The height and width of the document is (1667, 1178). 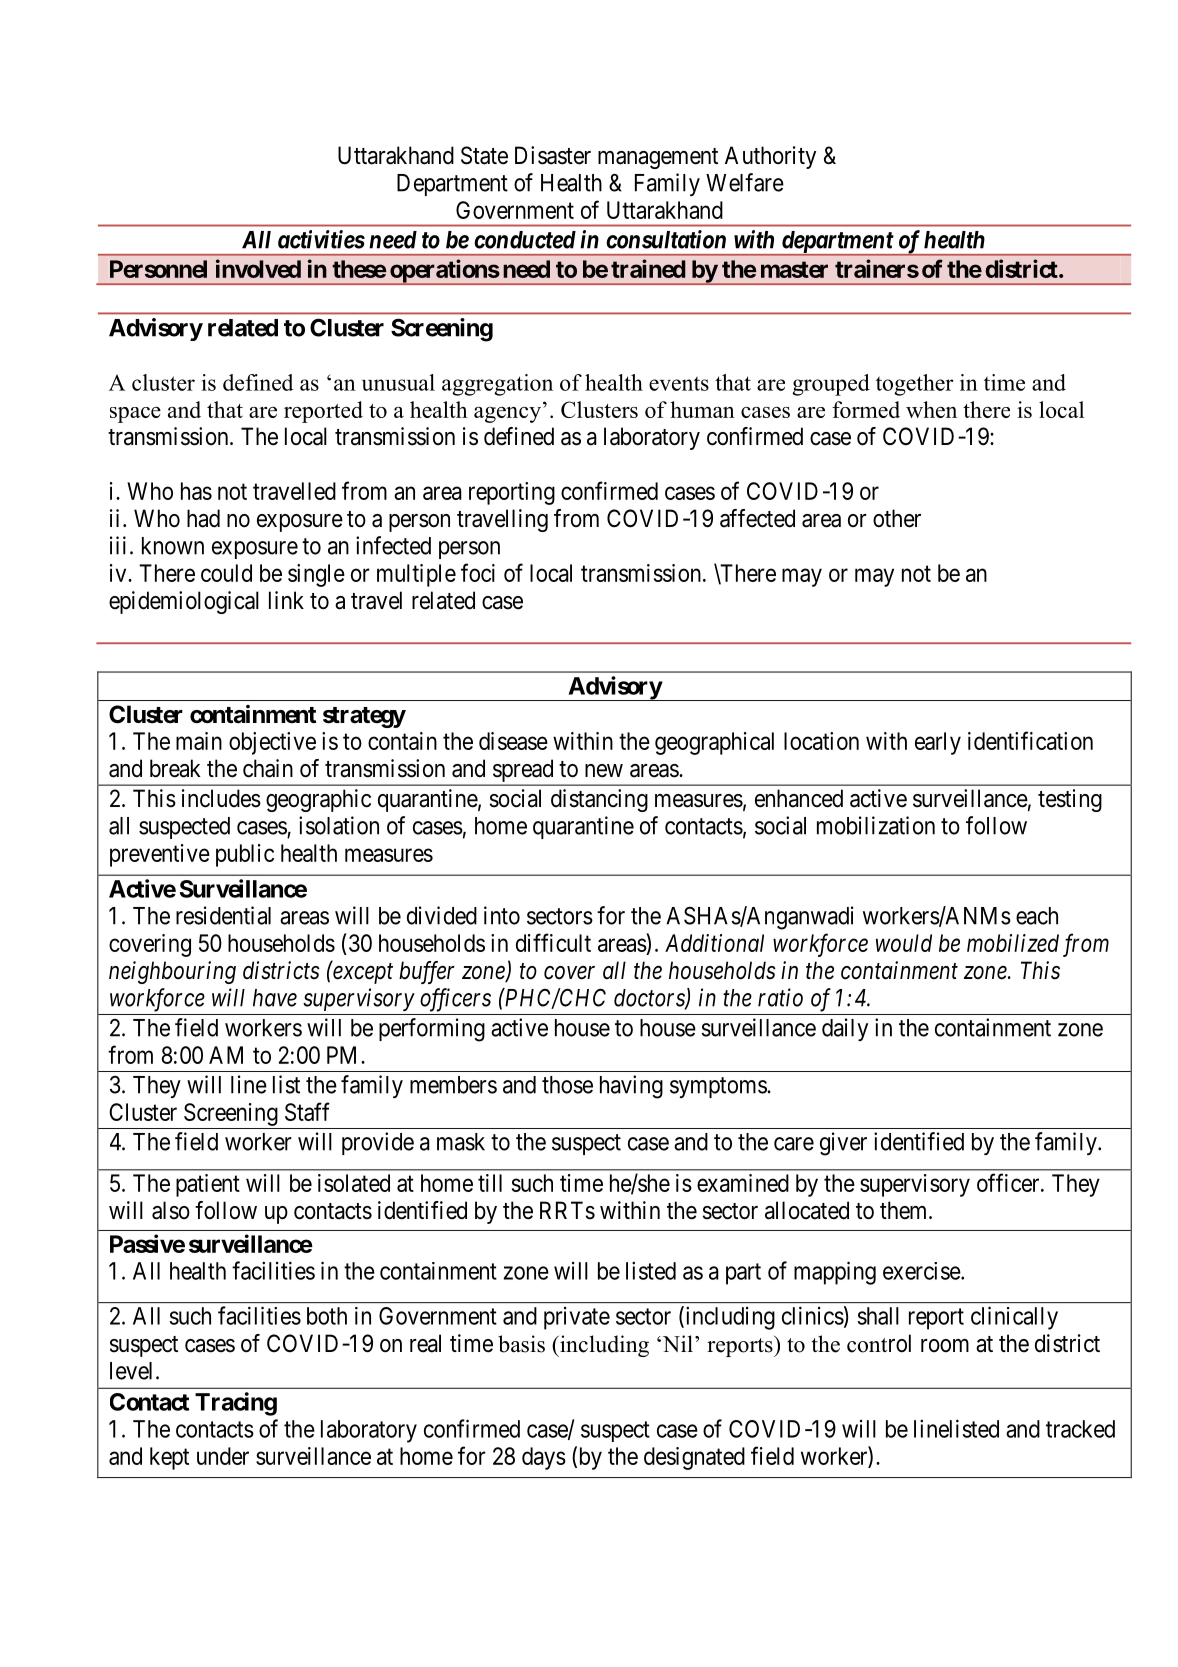 What do you see at coordinates (208, 1185) in the document?
I see `patient` at bounding box center [208, 1185].
